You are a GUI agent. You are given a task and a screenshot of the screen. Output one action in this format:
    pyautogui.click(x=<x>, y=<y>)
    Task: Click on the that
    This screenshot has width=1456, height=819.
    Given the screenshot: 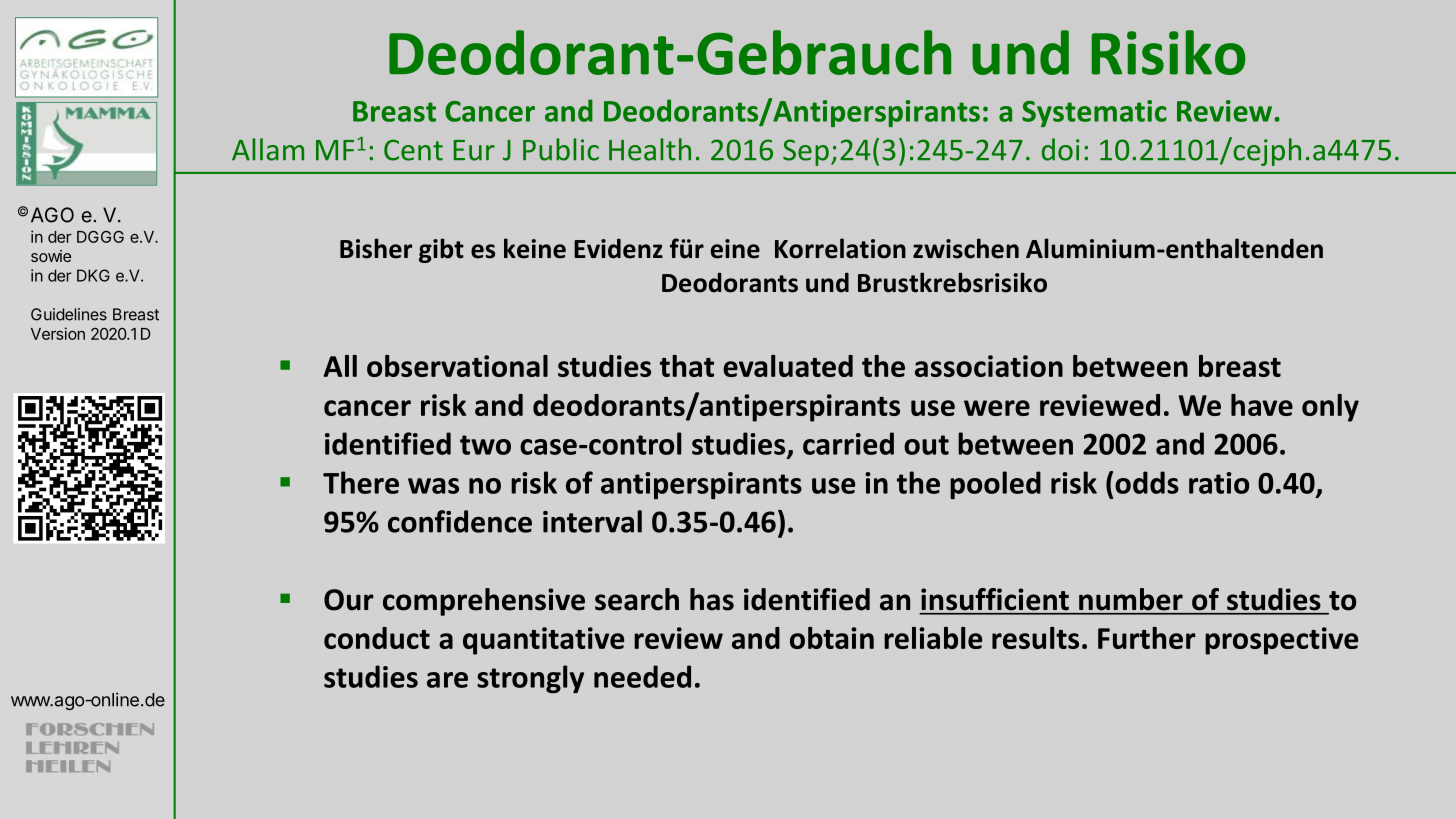 What is the action you would take?
    pyautogui.click(x=687, y=366)
